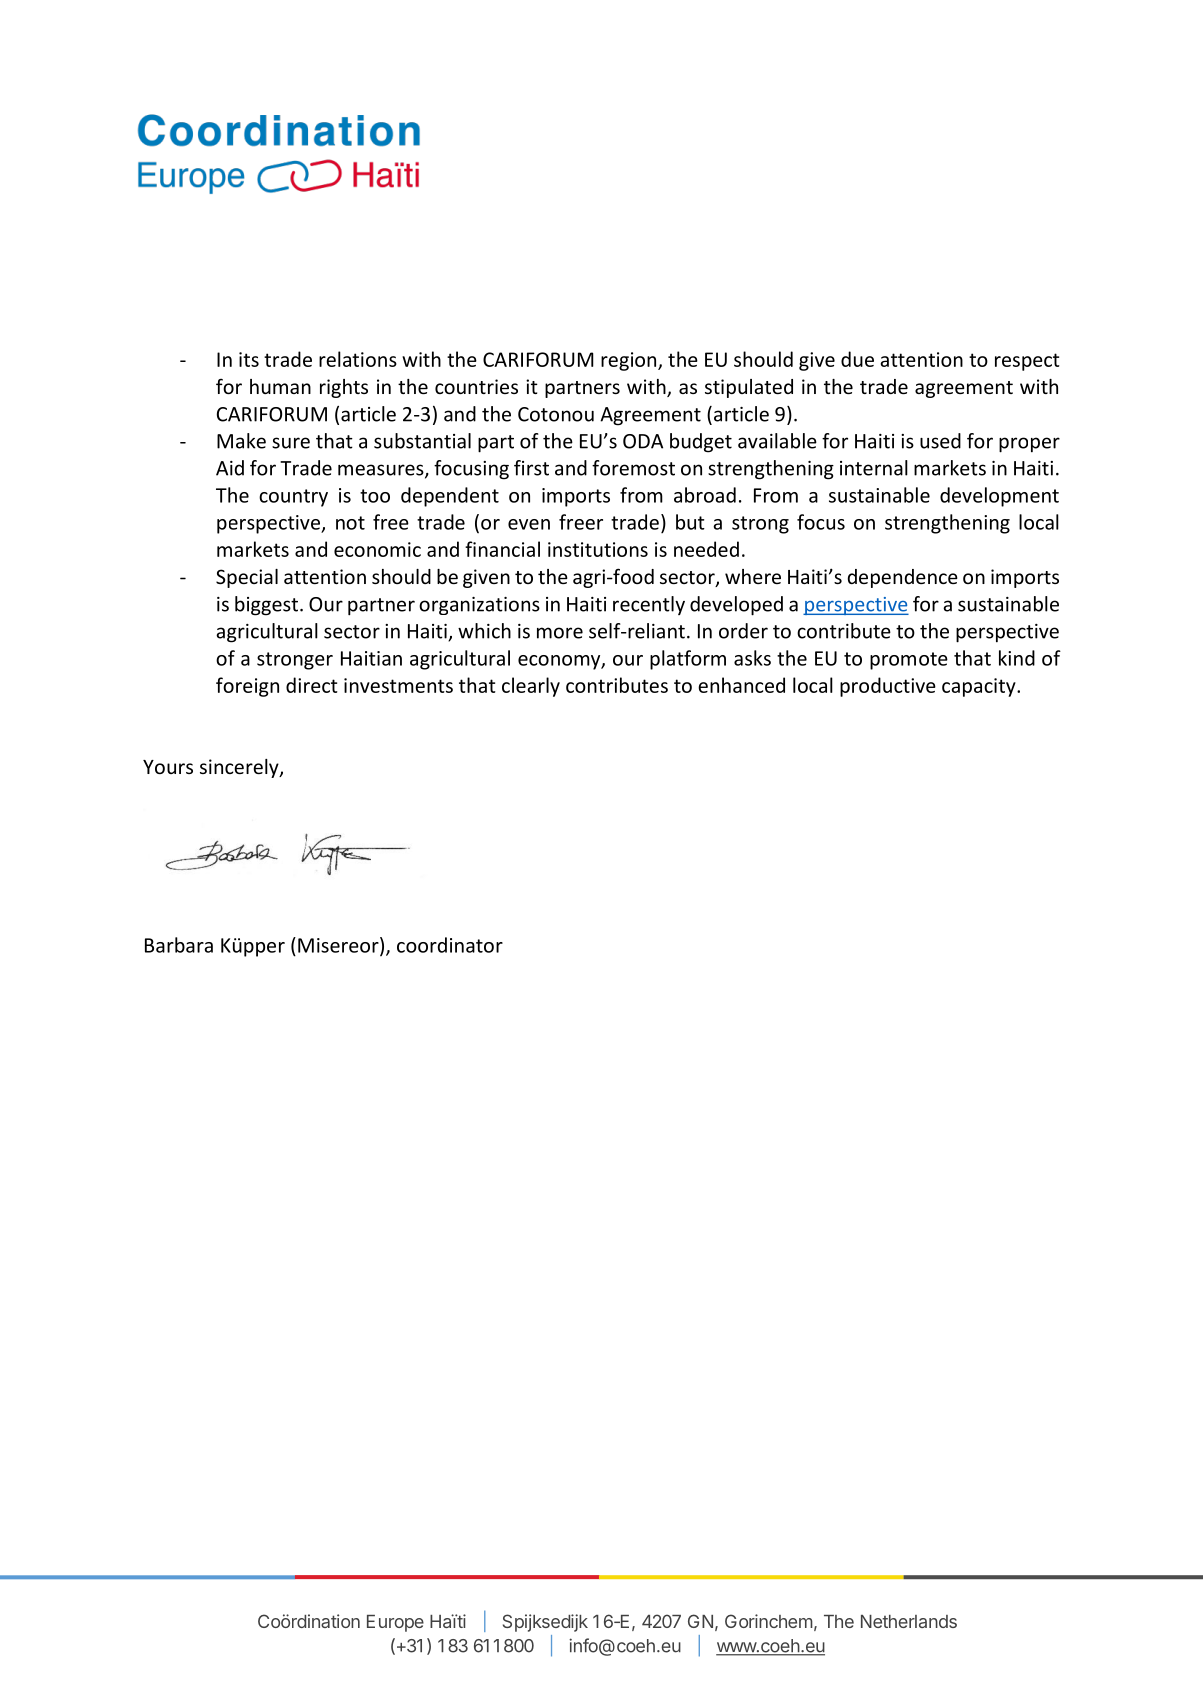 The height and width of the page is (1702, 1203). What do you see at coordinates (531, 687) in the page?
I see `clearly` at bounding box center [531, 687].
